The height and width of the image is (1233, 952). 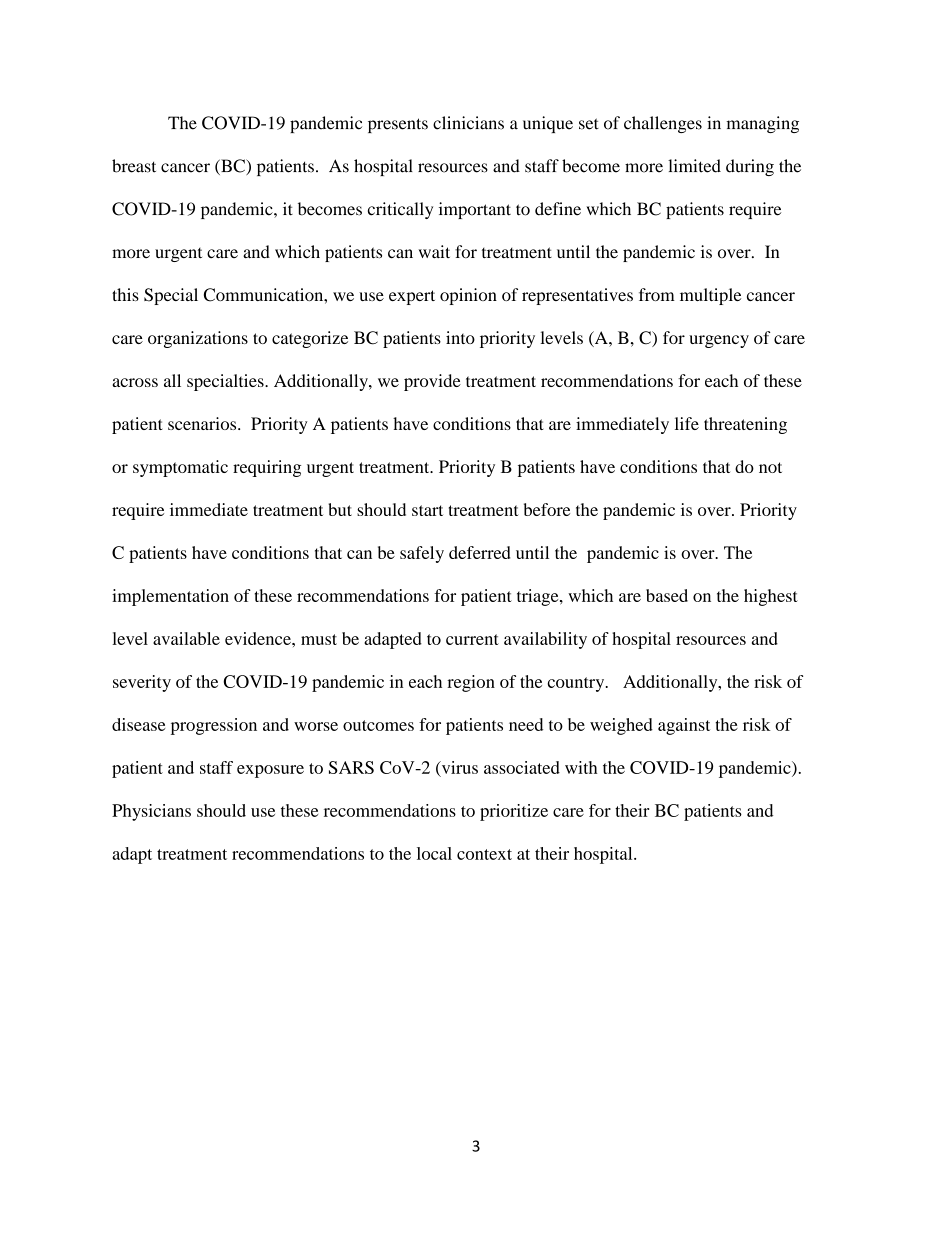 What do you see at coordinates (694, 166) in the image?
I see `limited` at bounding box center [694, 166].
